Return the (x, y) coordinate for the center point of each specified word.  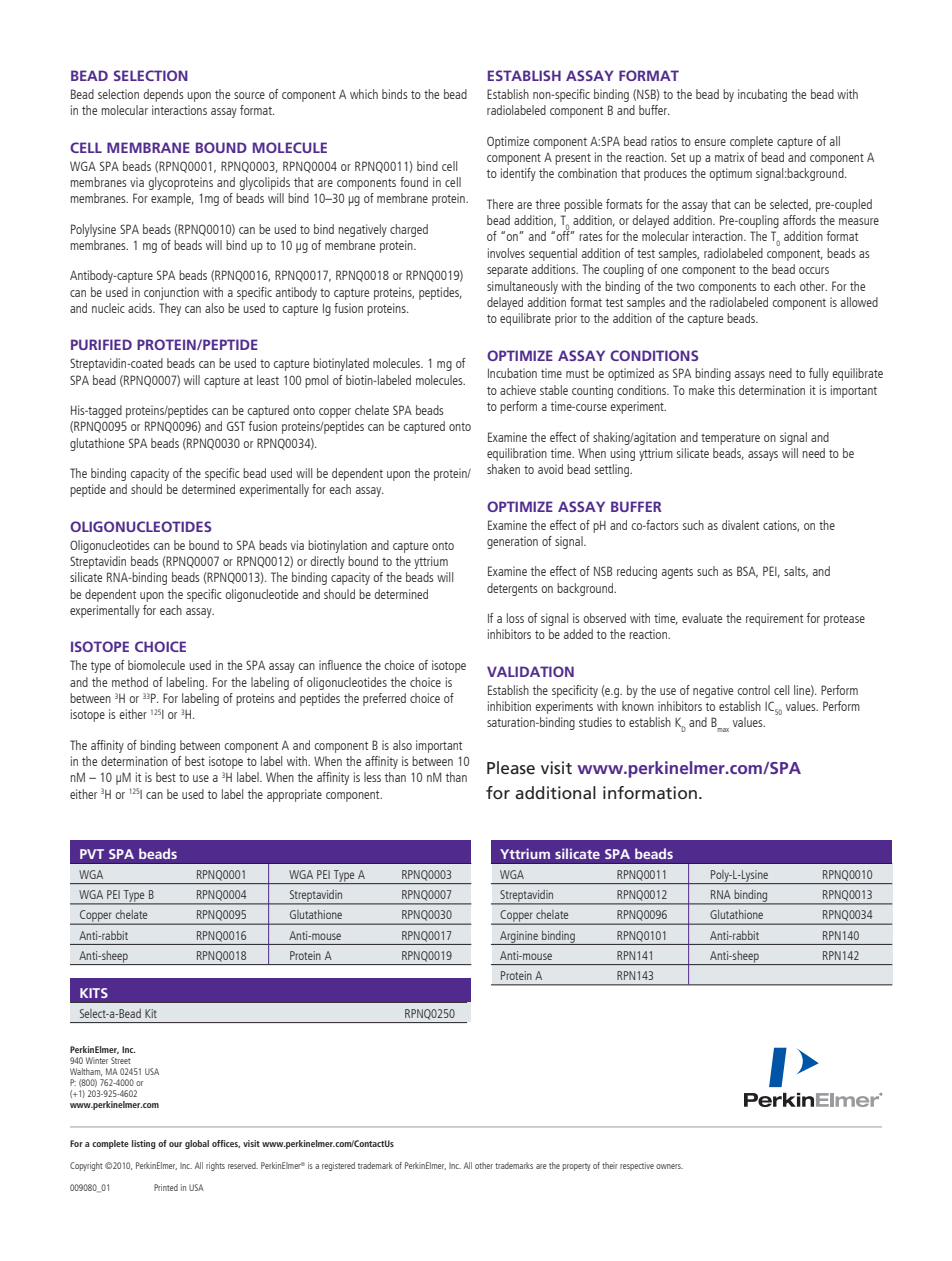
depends (163, 95)
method (130, 682)
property (577, 1167)
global (197, 1144)
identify (518, 174)
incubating (762, 95)
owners (669, 1166)
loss (515, 618)
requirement (774, 619)
